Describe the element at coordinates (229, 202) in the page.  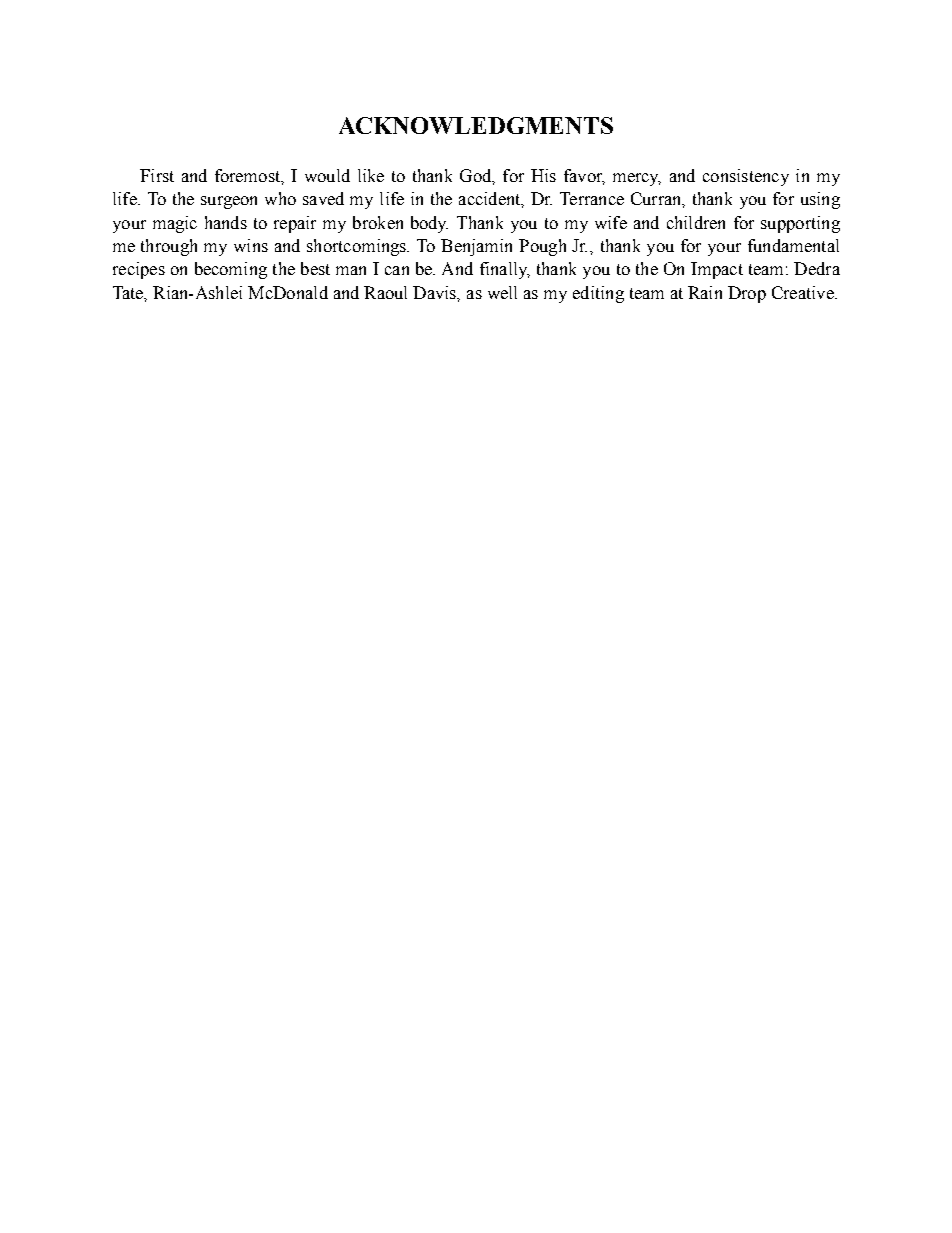
I see `surgeon` at that location.
